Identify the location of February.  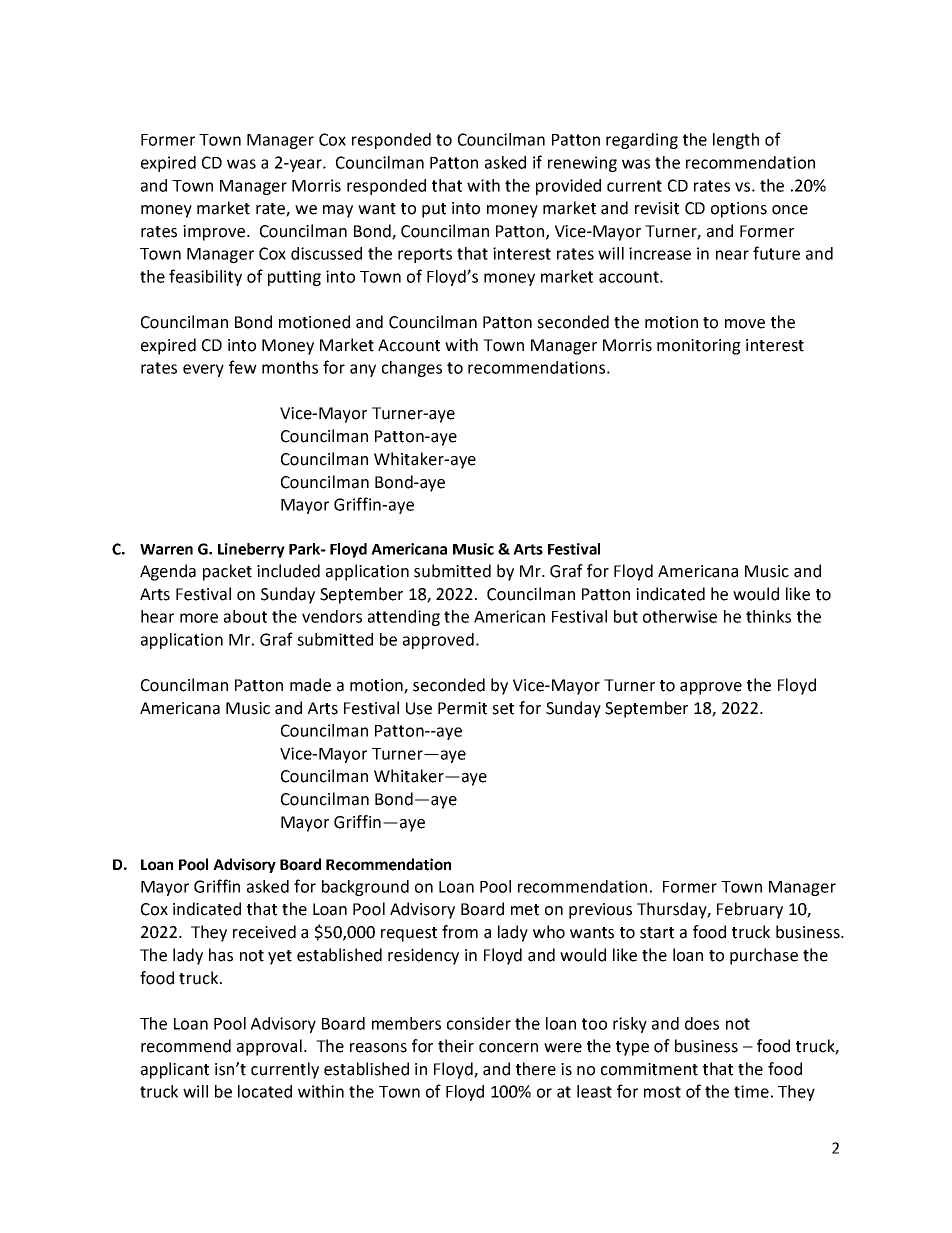
(750, 910).
